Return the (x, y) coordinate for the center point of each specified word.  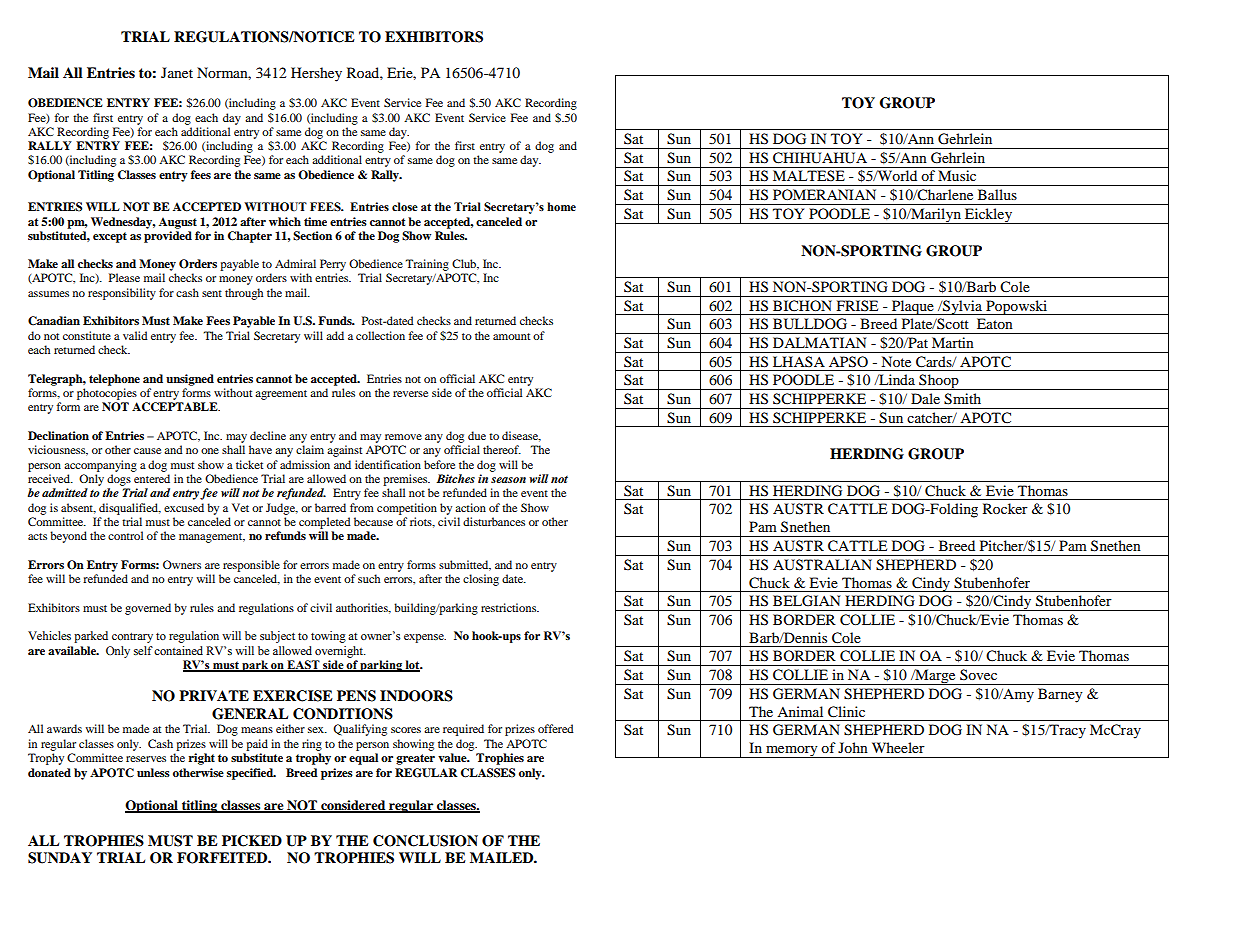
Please (124, 277)
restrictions (510, 607)
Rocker (1005, 508)
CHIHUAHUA (820, 158)
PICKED (252, 841)
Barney (1060, 695)
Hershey (316, 74)
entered (152, 478)
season (508, 480)
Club (465, 264)
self (143, 650)
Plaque (913, 307)
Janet (177, 72)
